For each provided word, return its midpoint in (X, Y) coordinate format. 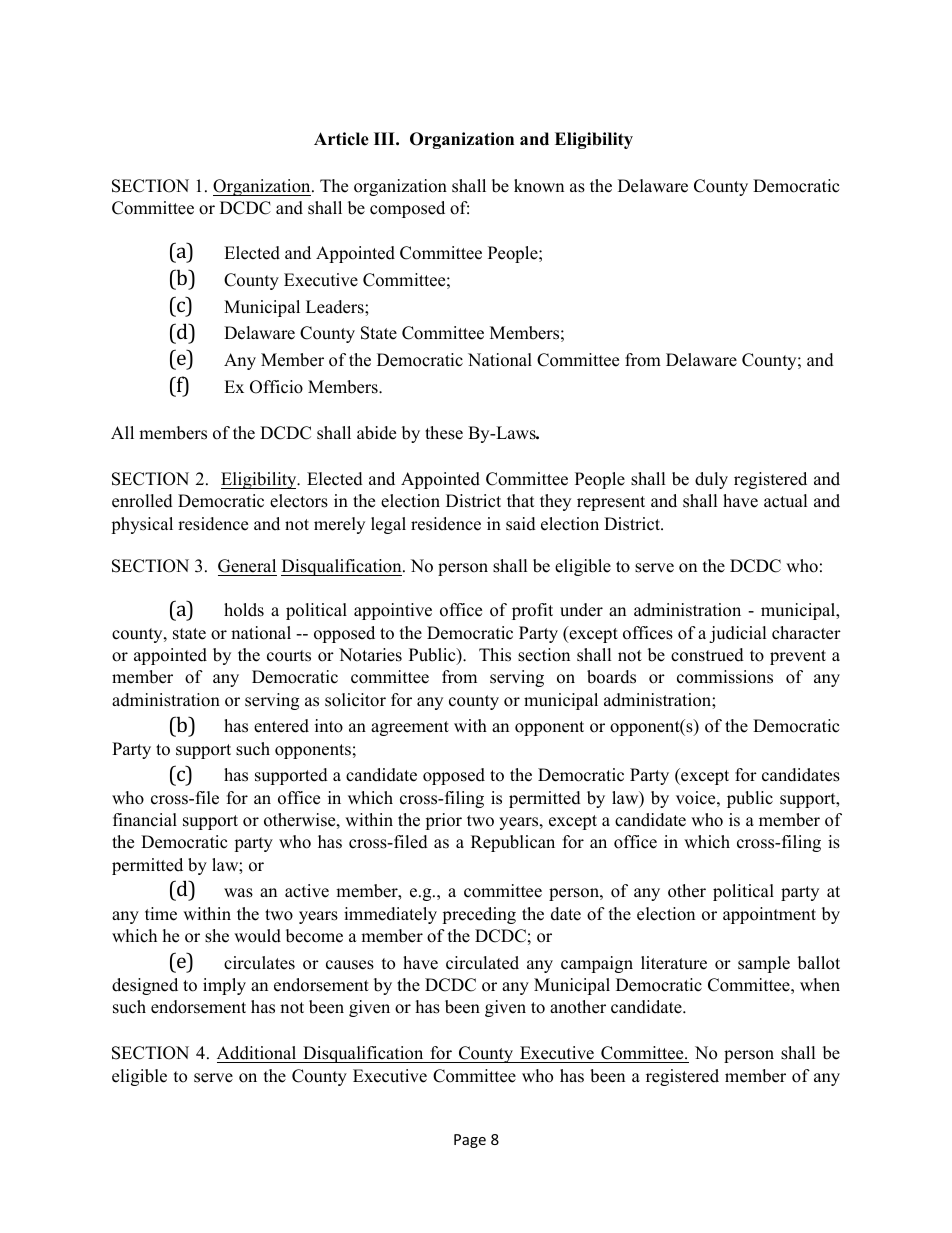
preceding (479, 915)
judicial (738, 634)
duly (711, 480)
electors (299, 501)
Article (341, 139)
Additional (258, 1054)
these (444, 433)
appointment (769, 915)
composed (407, 209)
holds (244, 610)
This (495, 655)
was (238, 893)
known (539, 186)
